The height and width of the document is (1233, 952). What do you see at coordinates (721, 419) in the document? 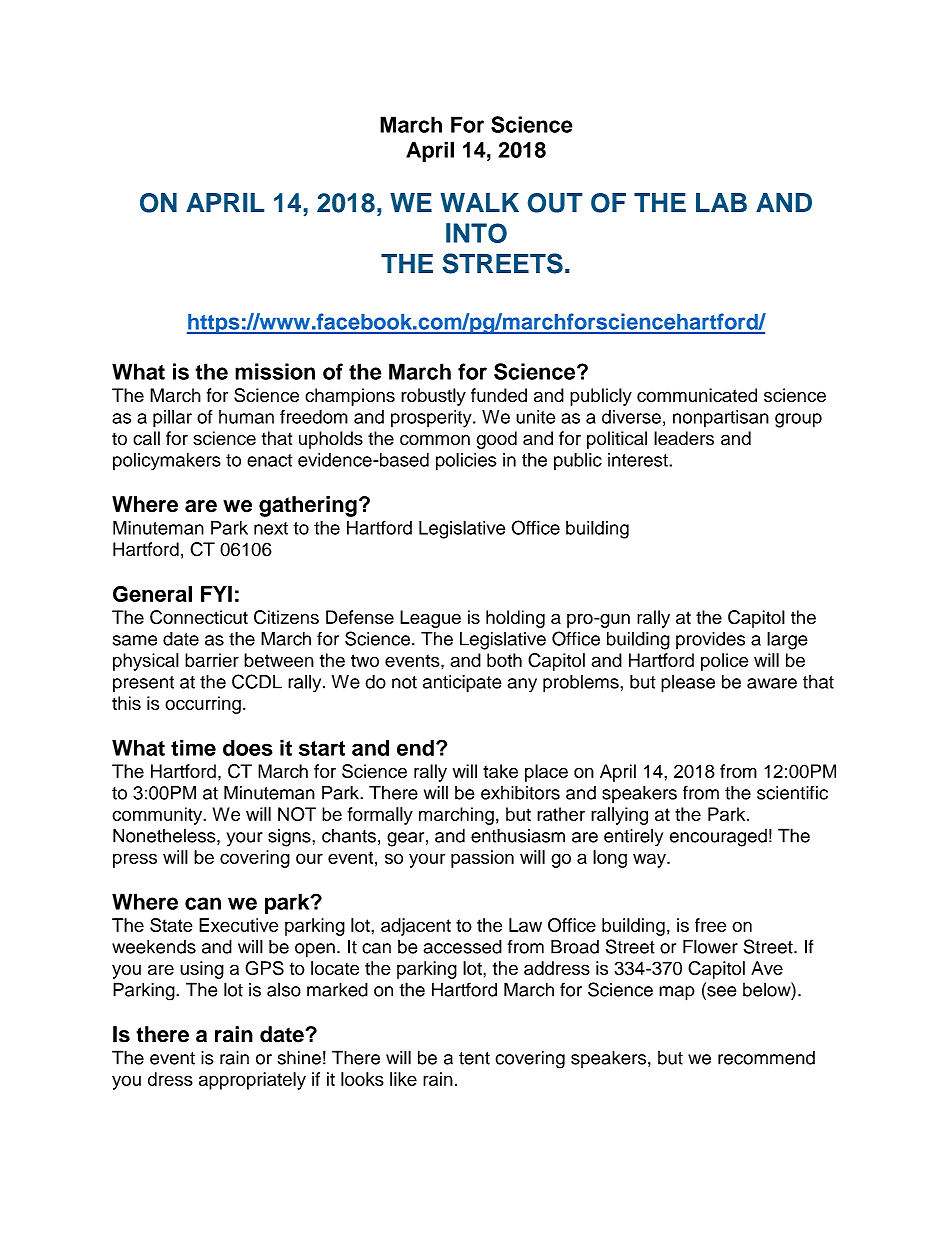
I see `nonpartisan` at bounding box center [721, 419].
